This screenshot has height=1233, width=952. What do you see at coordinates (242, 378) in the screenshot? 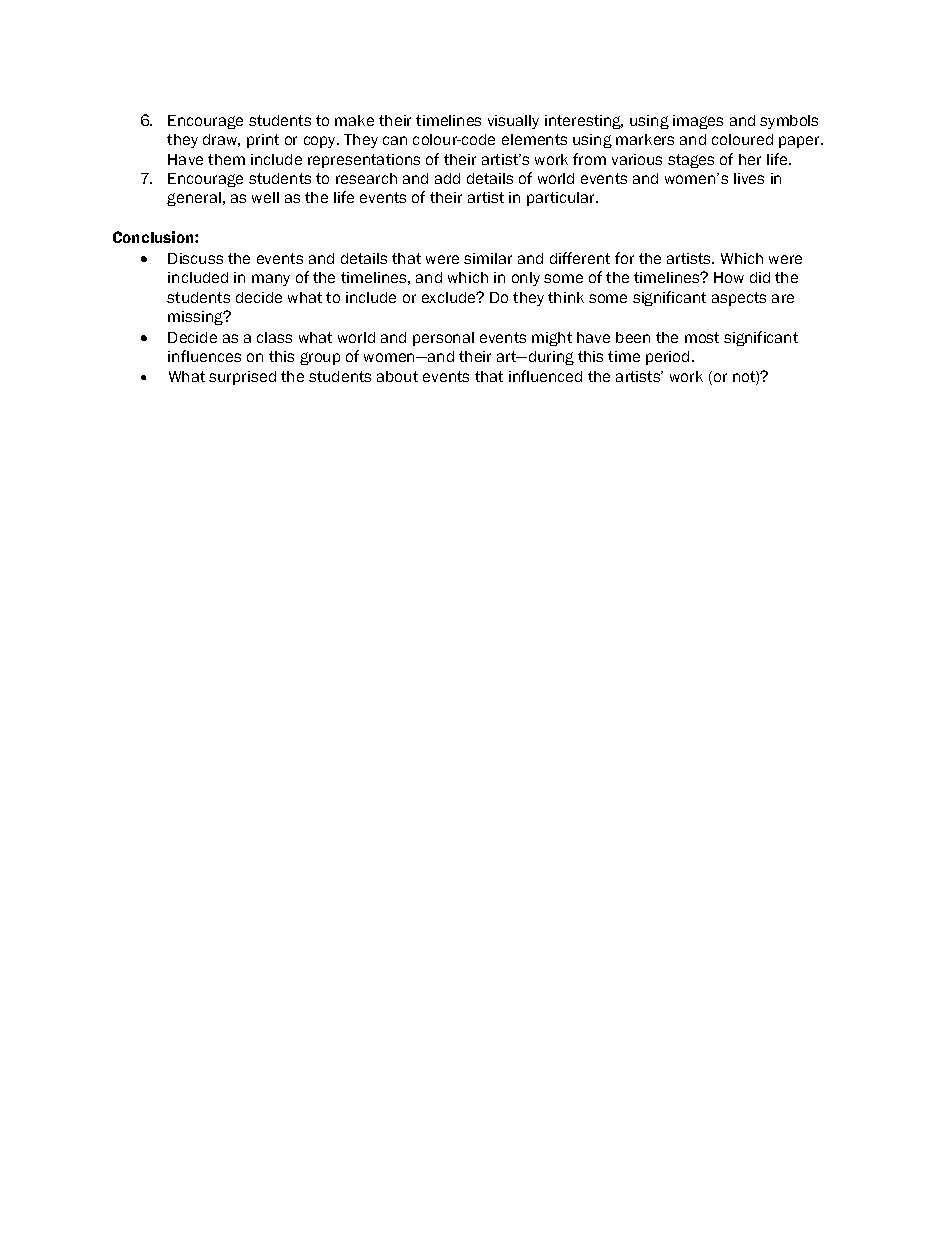
I see `surprised` at bounding box center [242, 378].
